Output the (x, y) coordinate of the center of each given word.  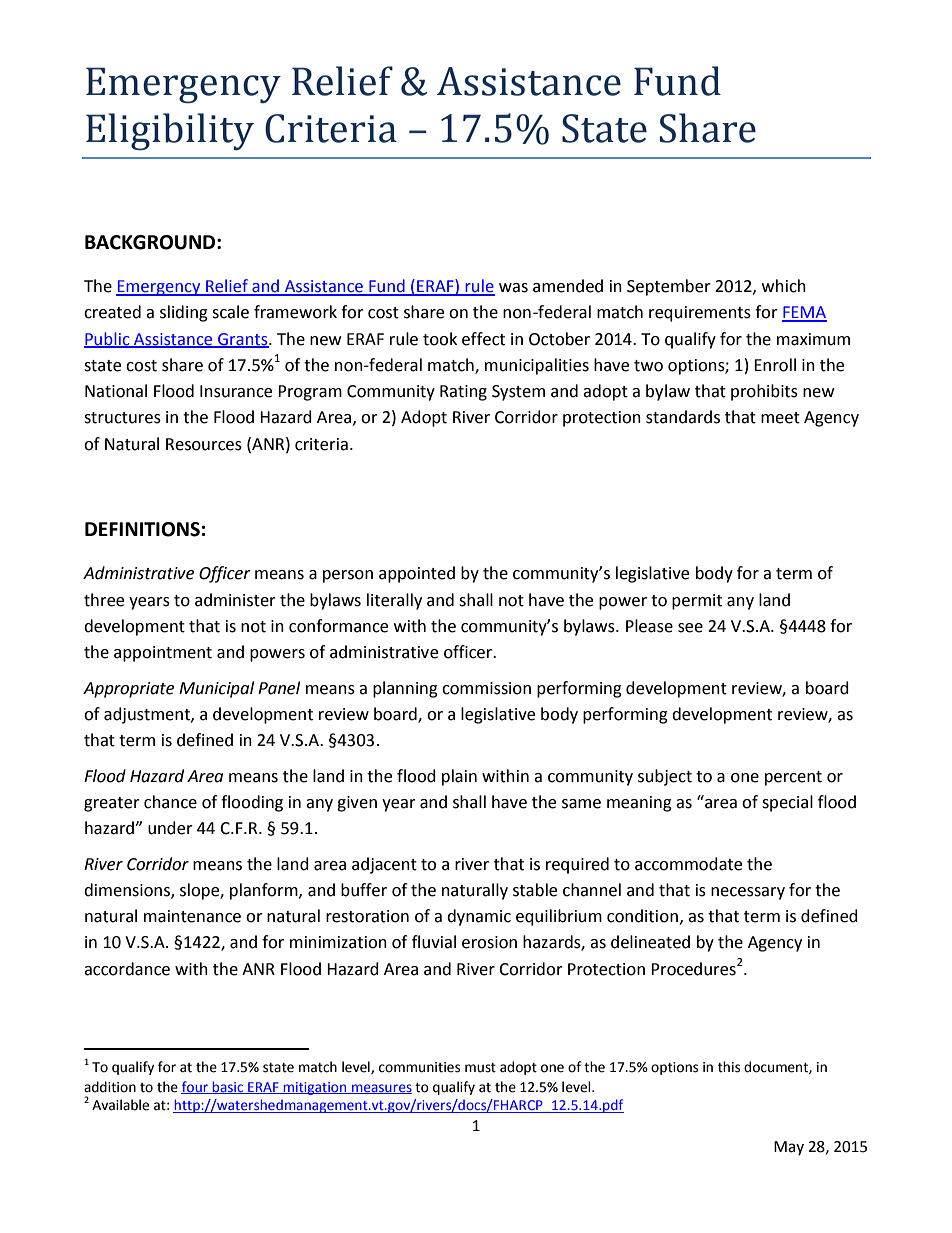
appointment (163, 654)
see (690, 628)
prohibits (764, 392)
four (196, 1087)
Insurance (236, 391)
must (480, 1068)
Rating (463, 393)
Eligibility (170, 132)
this (729, 1067)
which (784, 286)
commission (486, 688)
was (513, 288)
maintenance (192, 916)
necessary (748, 893)
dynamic (479, 917)
